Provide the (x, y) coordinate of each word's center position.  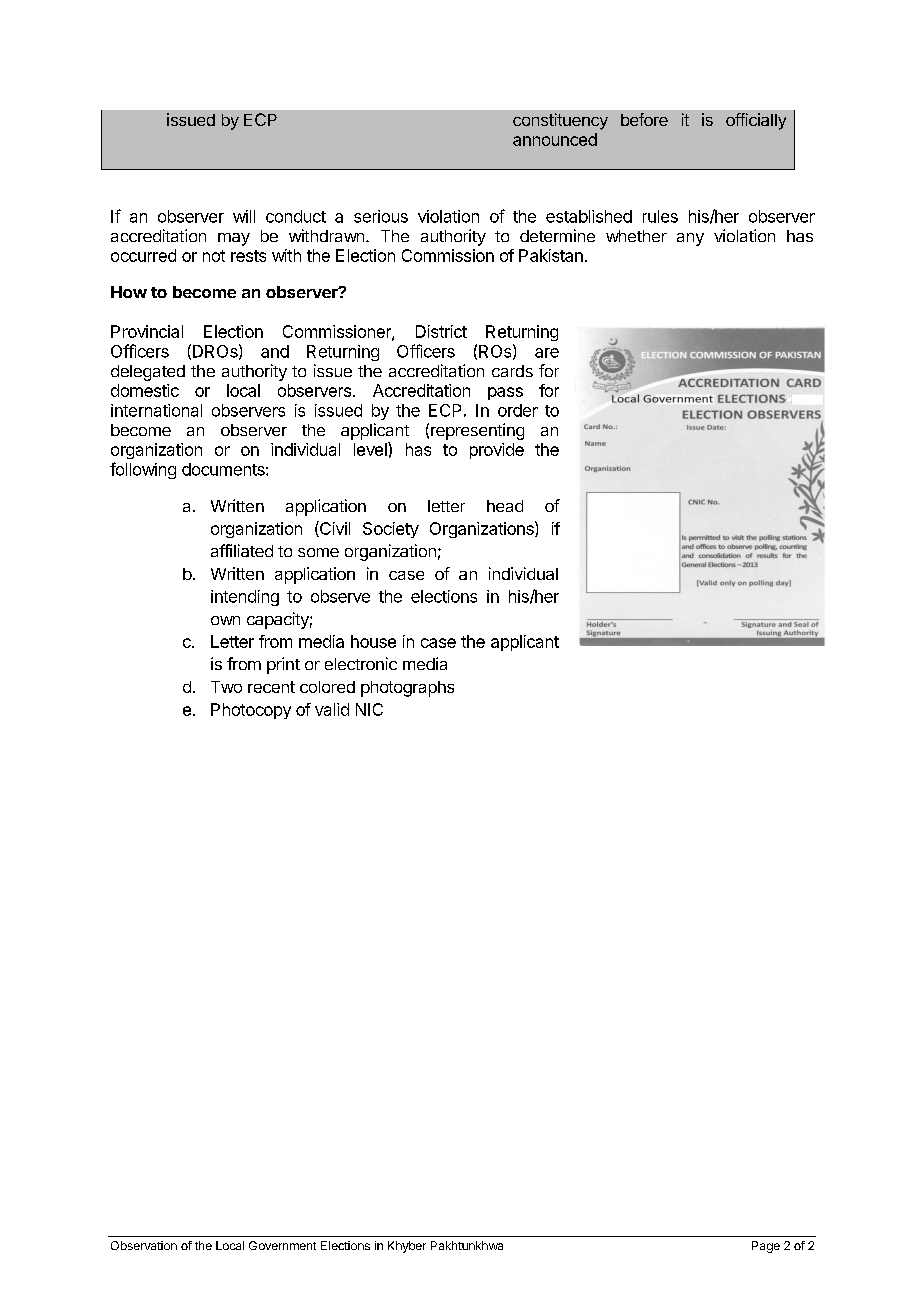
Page (766, 1247)
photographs (407, 689)
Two (226, 687)
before (644, 119)
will (244, 216)
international (156, 410)
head (505, 506)
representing (477, 431)
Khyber (407, 1247)
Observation (144, 1245)
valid (332, 709)
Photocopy (251, 711)
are (547, 353)
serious (381, 216)
